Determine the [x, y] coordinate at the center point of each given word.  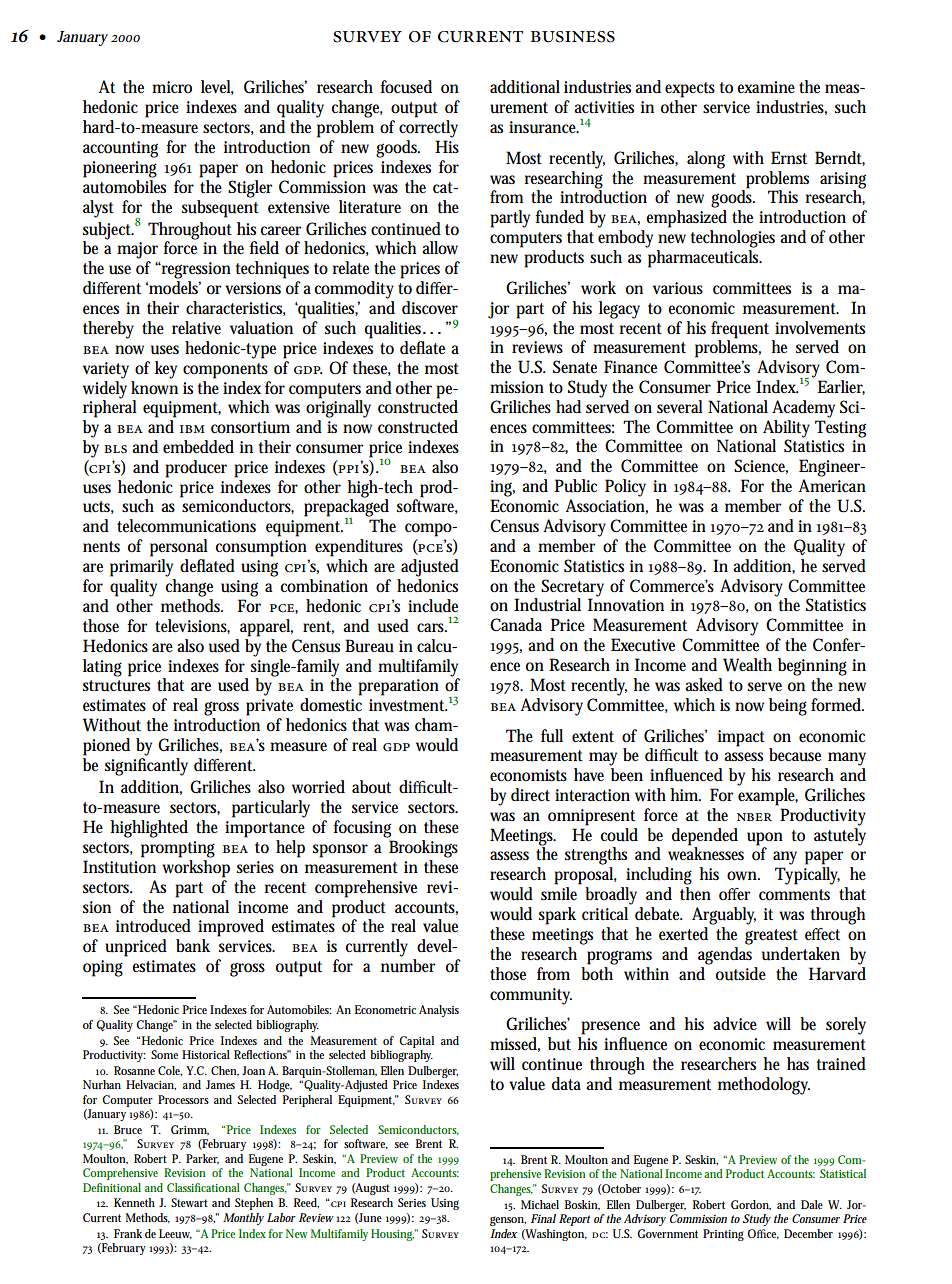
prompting [178, 849]
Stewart [189, 1202]
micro [172, 87]
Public [576, 486]
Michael [540, 1204]
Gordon [751, 1205]
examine [766, 87]
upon [765, 839]
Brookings [423, 849]
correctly [428, 129]
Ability [786, 429]
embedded [198, 446]
